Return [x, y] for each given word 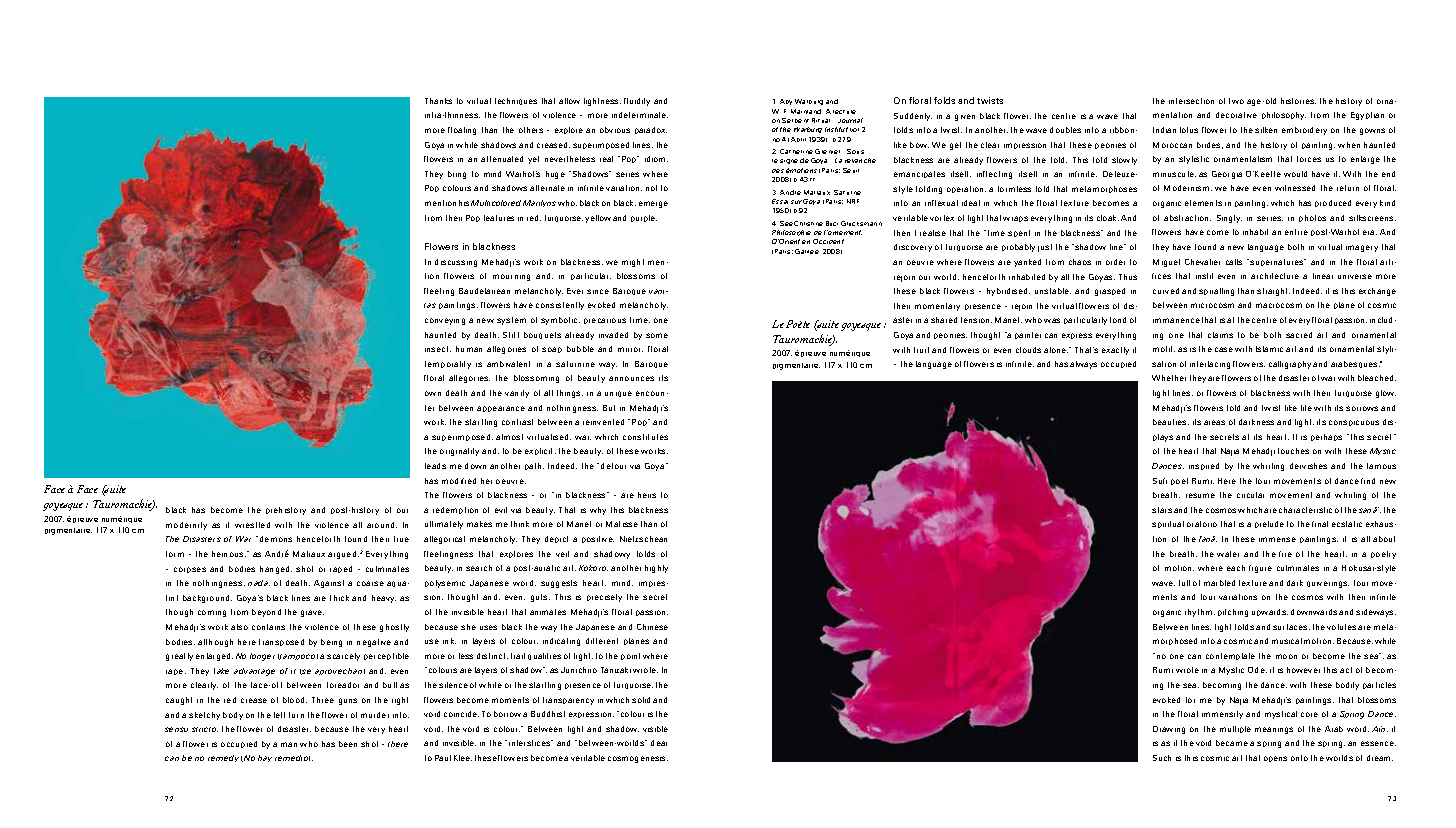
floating [462, 131]
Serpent [795, 120]
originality [459, 452]
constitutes [645, 437]
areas [1214, 422]
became [1232, 743]
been [348, 744]
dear [659, 743]
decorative [1236, 115]
